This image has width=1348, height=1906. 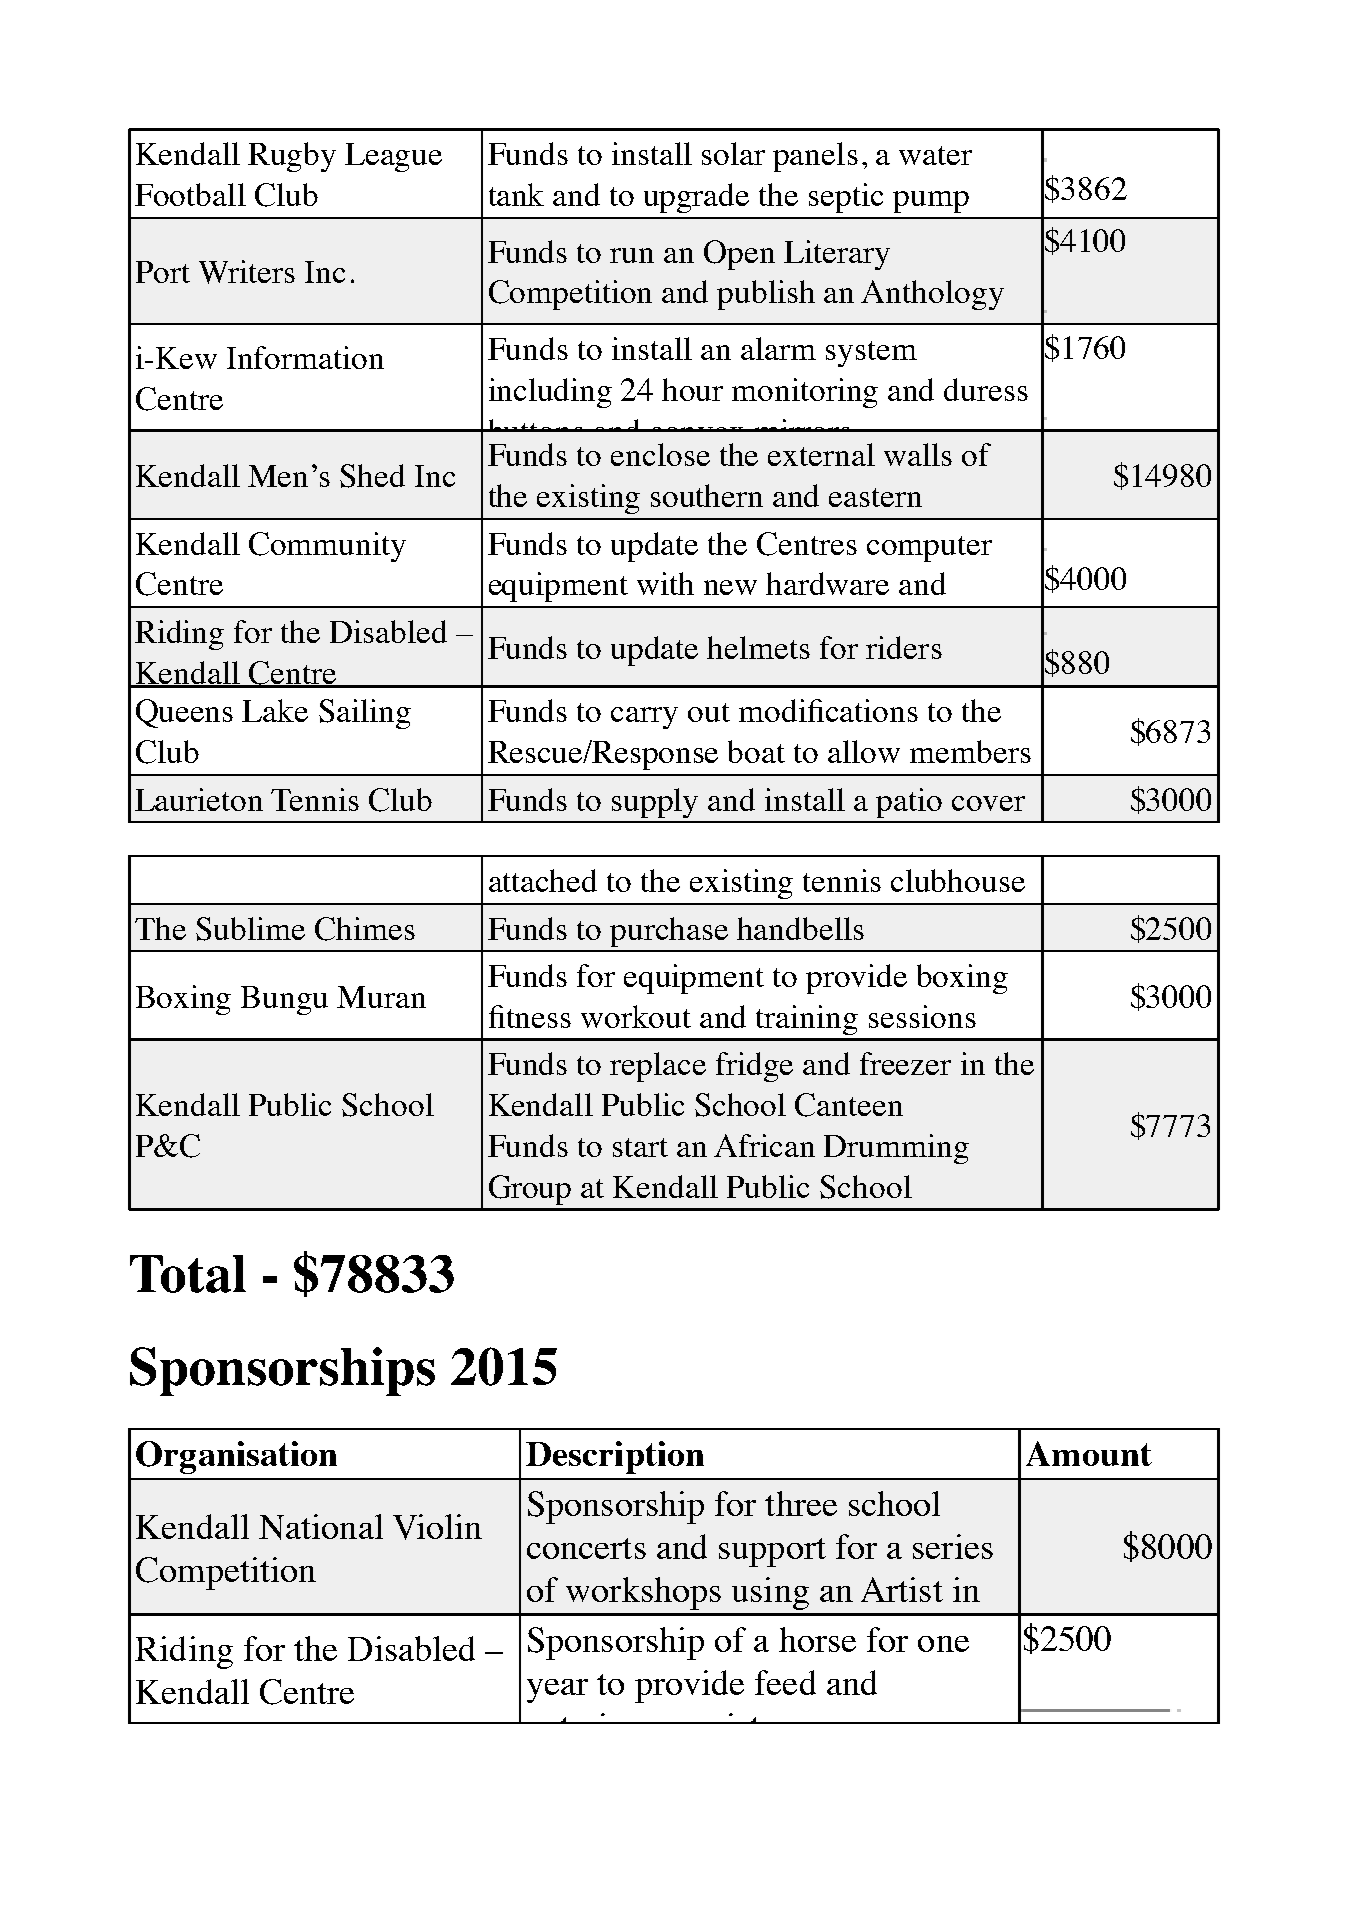 I want to click on Drumming, so click(x=896, y=1149).
